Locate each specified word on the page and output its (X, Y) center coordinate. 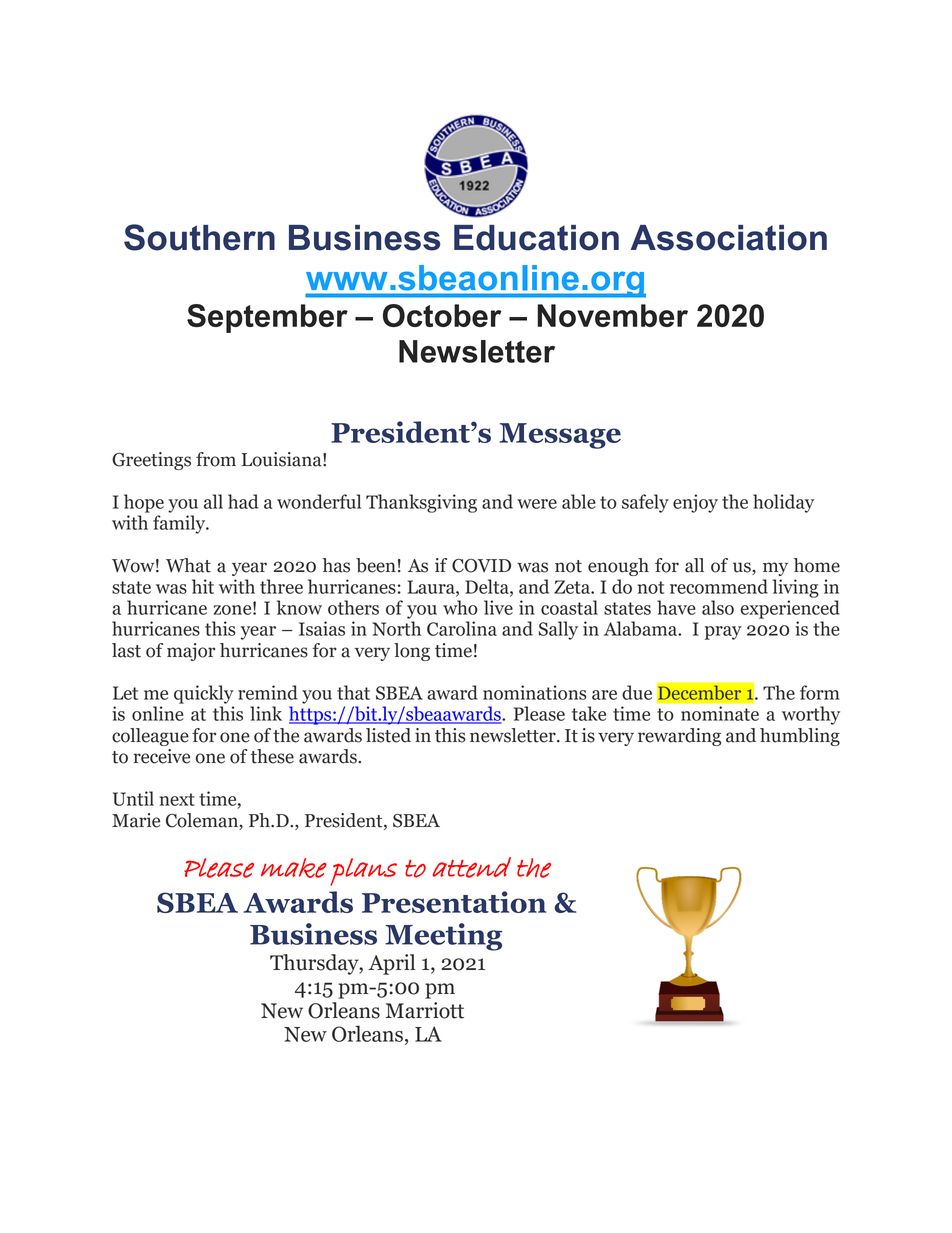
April (391, 964)
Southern (199, 237)
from (216, 459)
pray (723, 633)
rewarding (679, 737)
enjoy (695, 503)
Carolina (462, 628)
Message (560, 436)
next (177, 799)
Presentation (454, 902)
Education (536, 238)
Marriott (424, 1010)
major (191, 652)
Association (729, 238)
